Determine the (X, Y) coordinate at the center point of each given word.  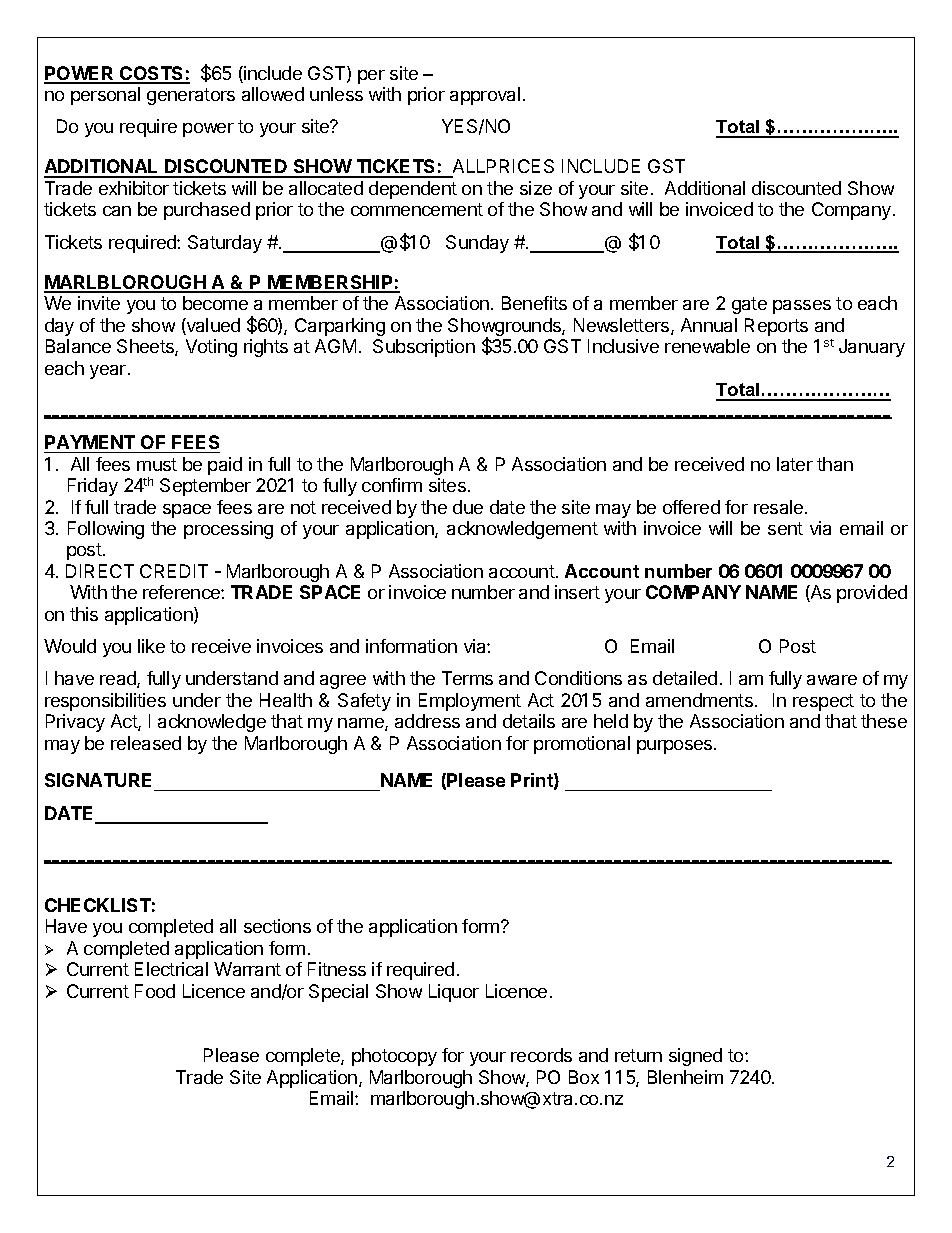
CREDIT (174, 571)
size (536, 188)
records (541, 1055)
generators (191, 96)
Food (155, 991)
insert (577, 592)
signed (695, 1057)
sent (785, 528)
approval (485, 96)
